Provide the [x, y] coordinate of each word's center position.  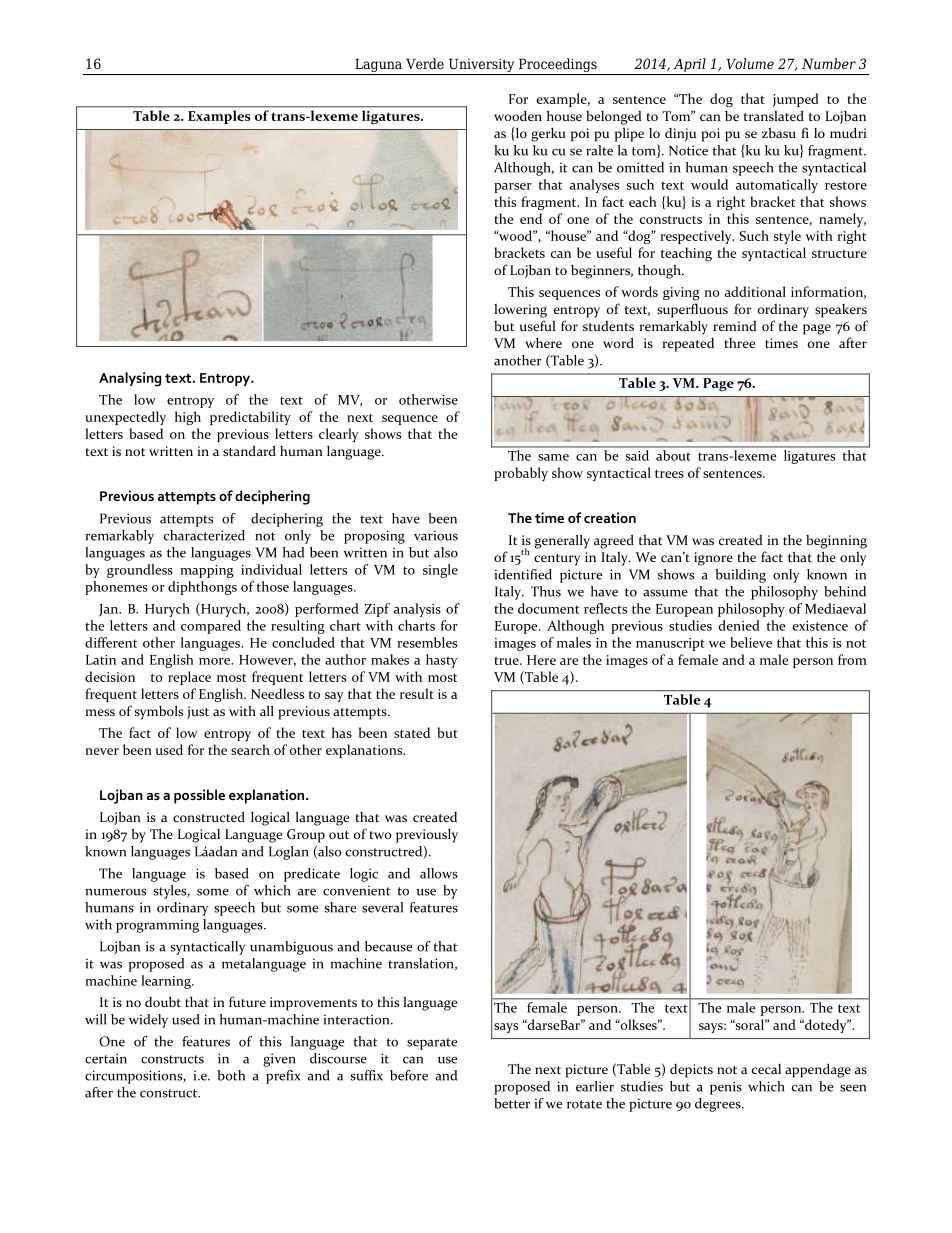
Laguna [378, 66]
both [231, 1075]
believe [751, 642]
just [198, 712]
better [512, 1103]
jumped [796, 100]
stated [412, 732]
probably [521, 474]
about [673, 455]
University [481, 66]
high [188, 418]
